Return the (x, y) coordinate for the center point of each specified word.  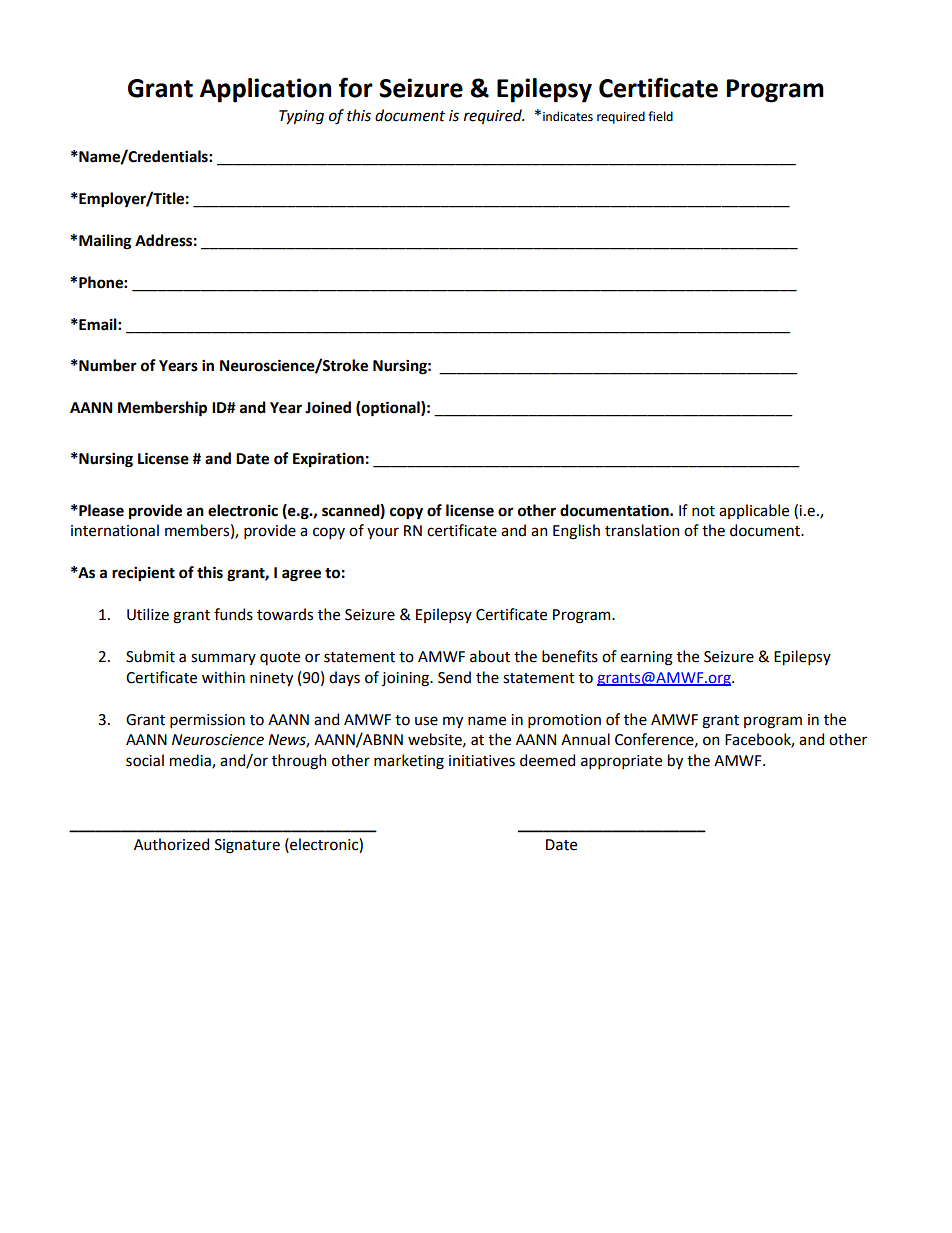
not (703, 511)
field (660, 116)
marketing (409, 762)
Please (100, 510)
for (356, 87)
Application (265, 90)
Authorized (171, 844)
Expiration (328, 459)
